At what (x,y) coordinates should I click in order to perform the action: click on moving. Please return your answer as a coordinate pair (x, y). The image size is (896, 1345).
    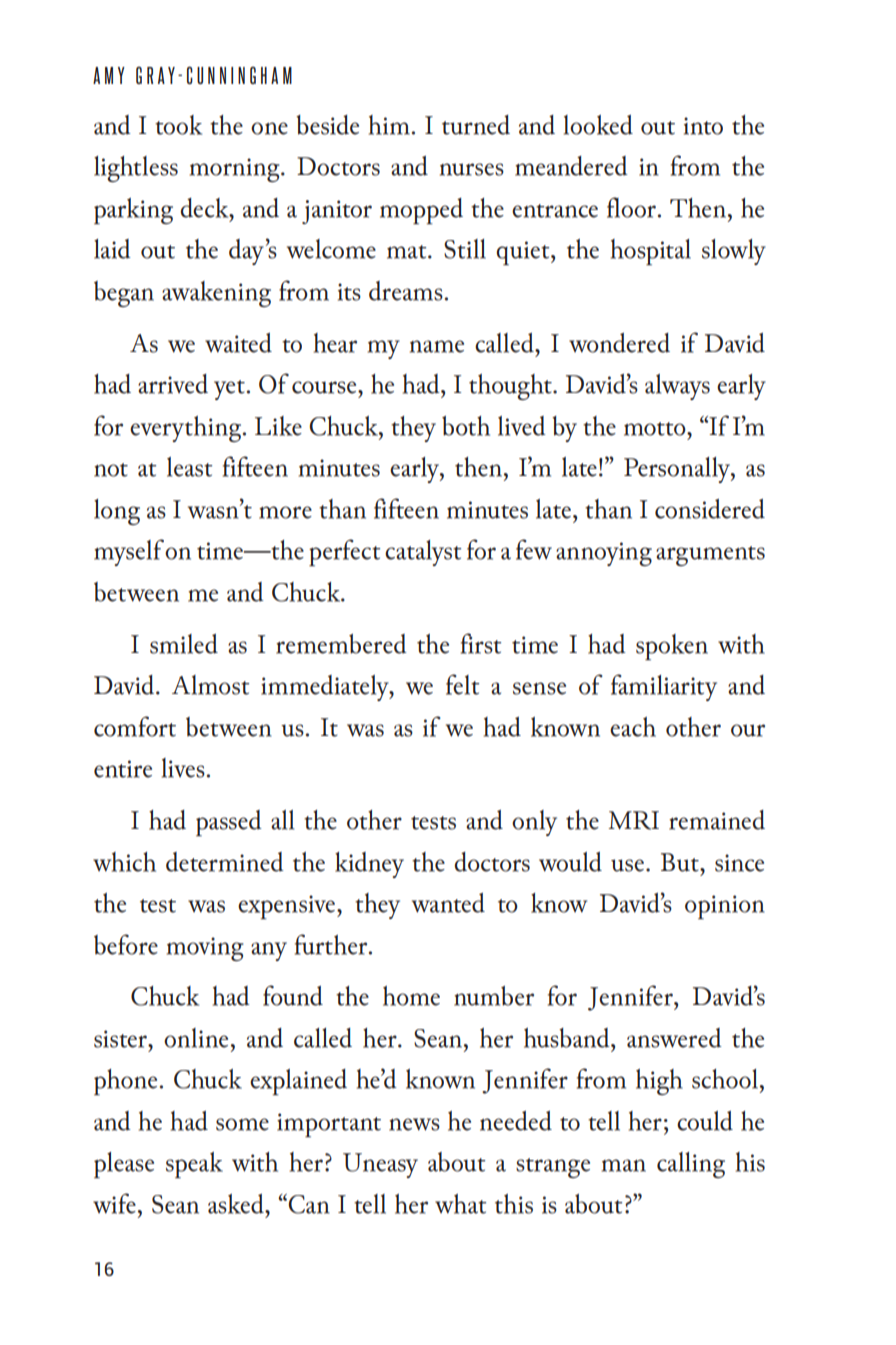
    Looking at the image, I should click on (205, 949).
